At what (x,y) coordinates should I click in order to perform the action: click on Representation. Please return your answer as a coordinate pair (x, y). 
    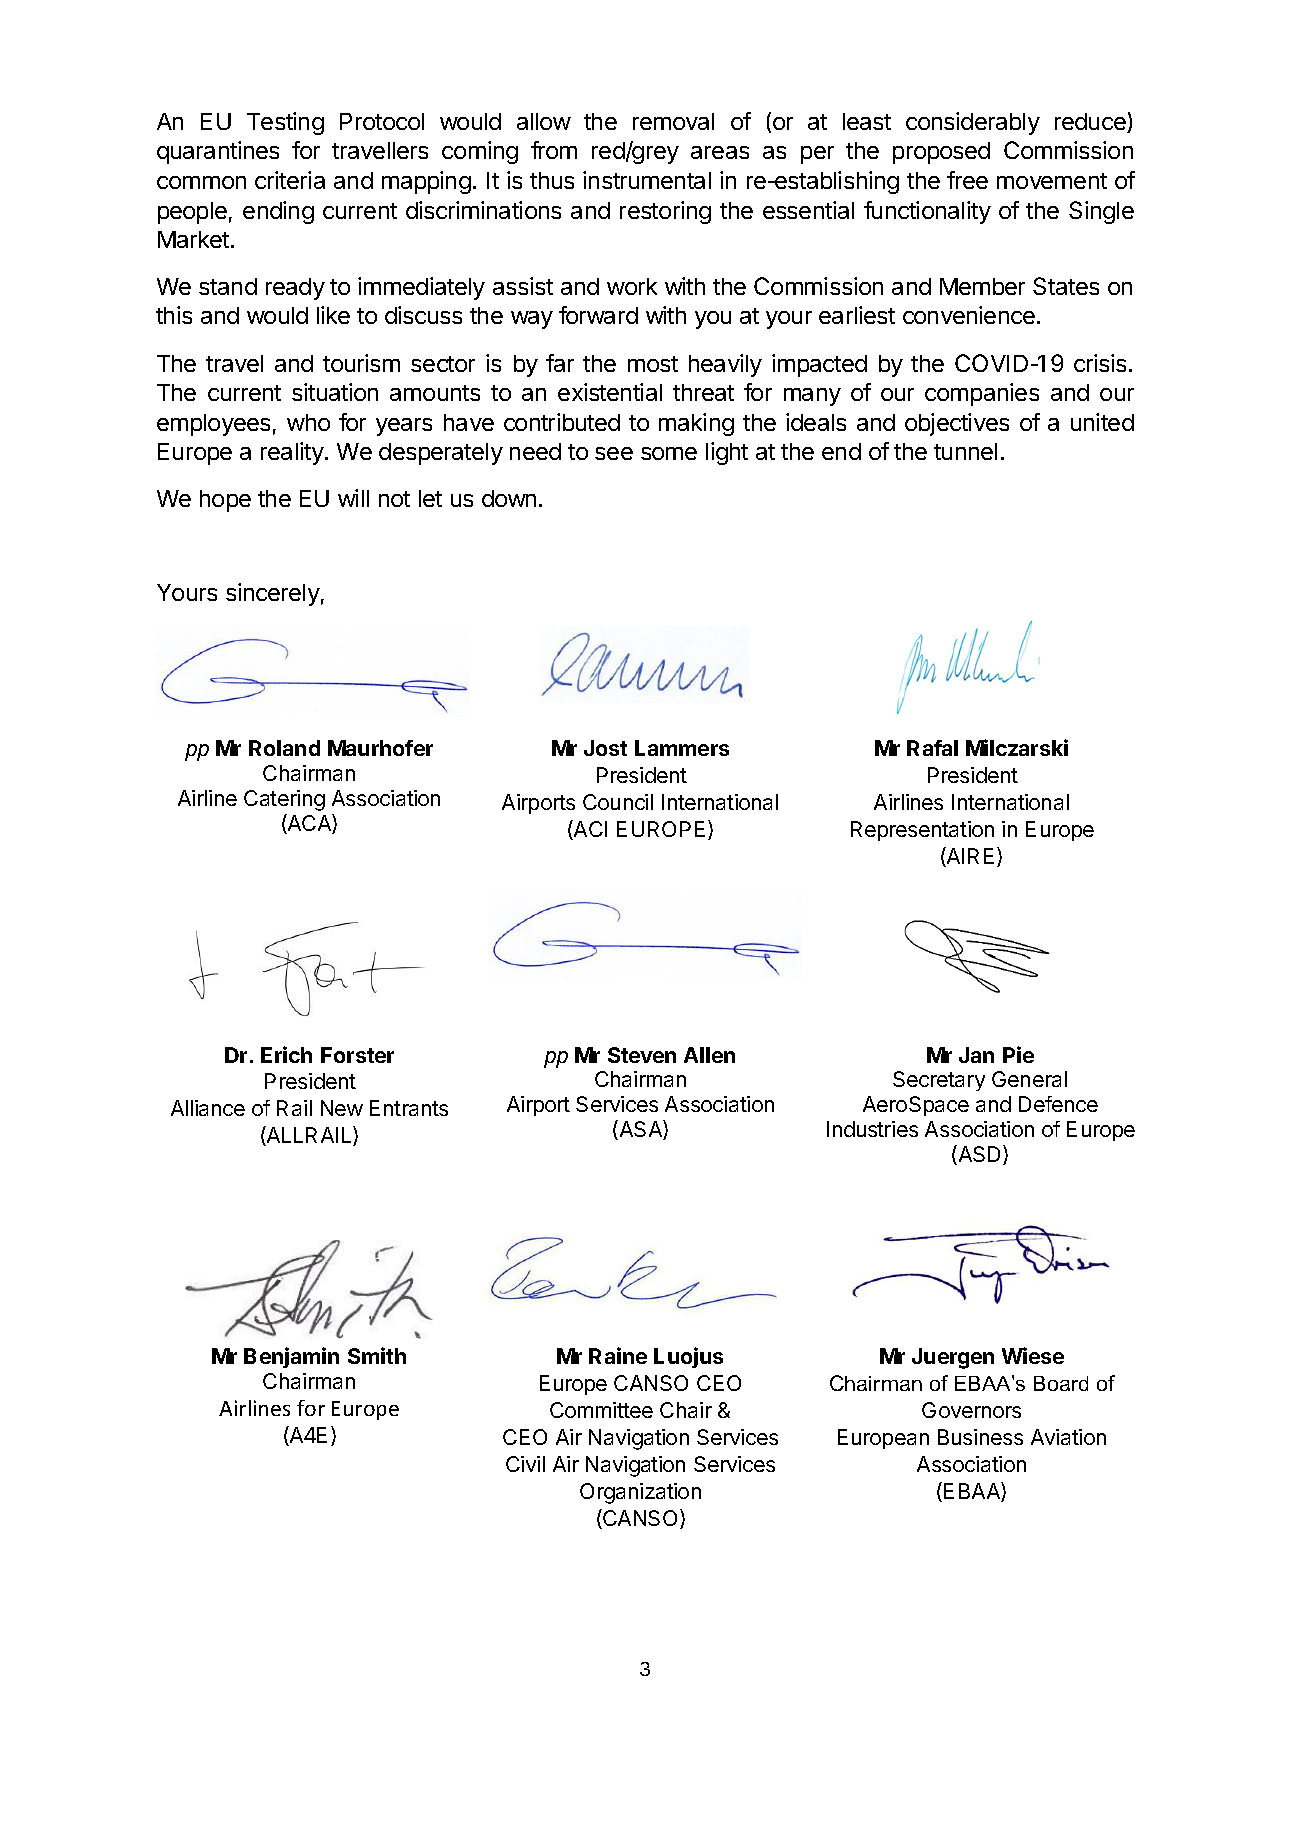
    Looking at the image, I should click on (922, 831).
